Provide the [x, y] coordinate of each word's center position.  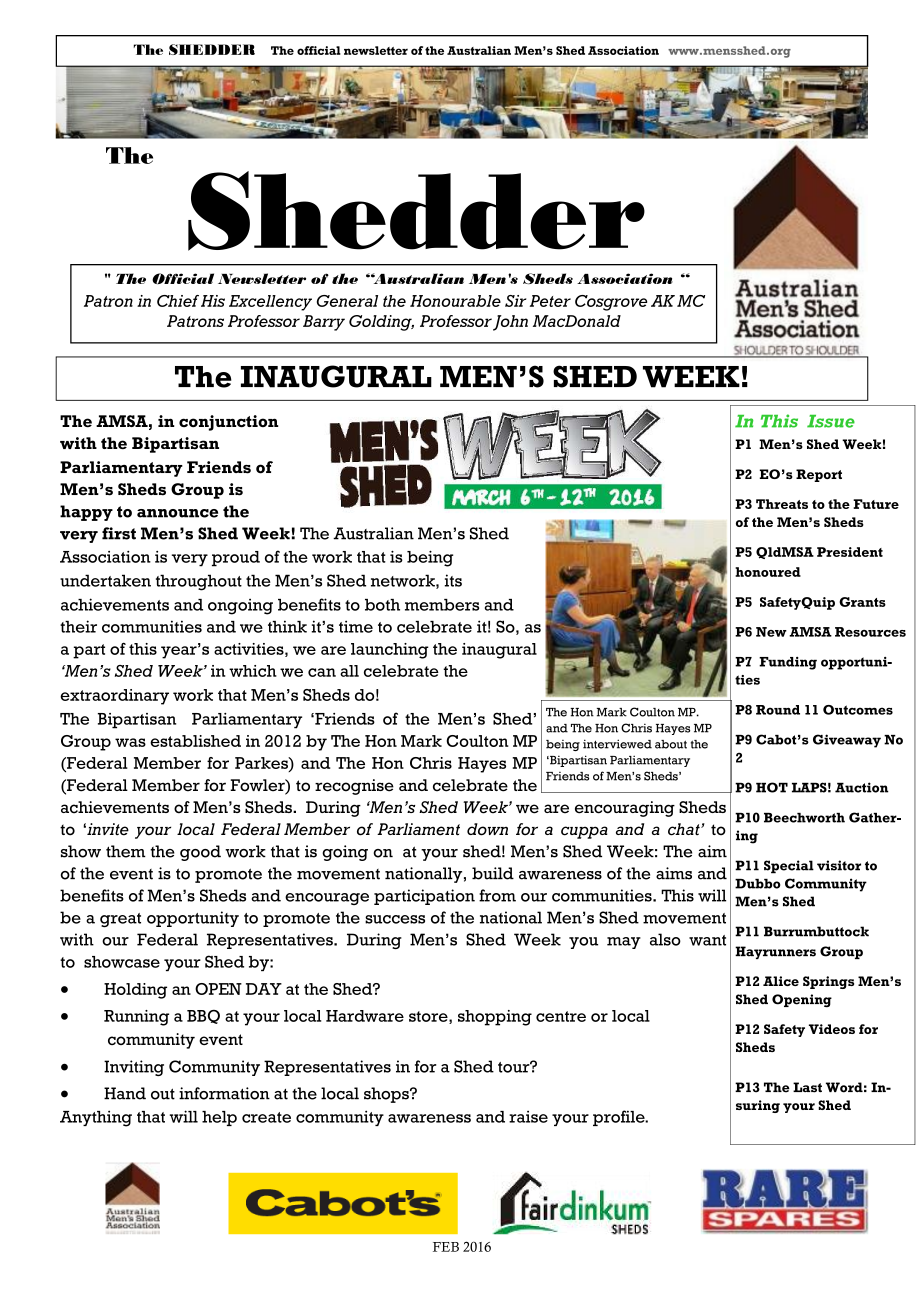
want [707, 940]
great [120, 920]
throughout [199, 582]
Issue [831, 421]
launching [390, 651]
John [510, 323]
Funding [788, 663]
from [497, 895]
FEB [446, 1247]
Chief [178, 301]
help [219, 1118]
